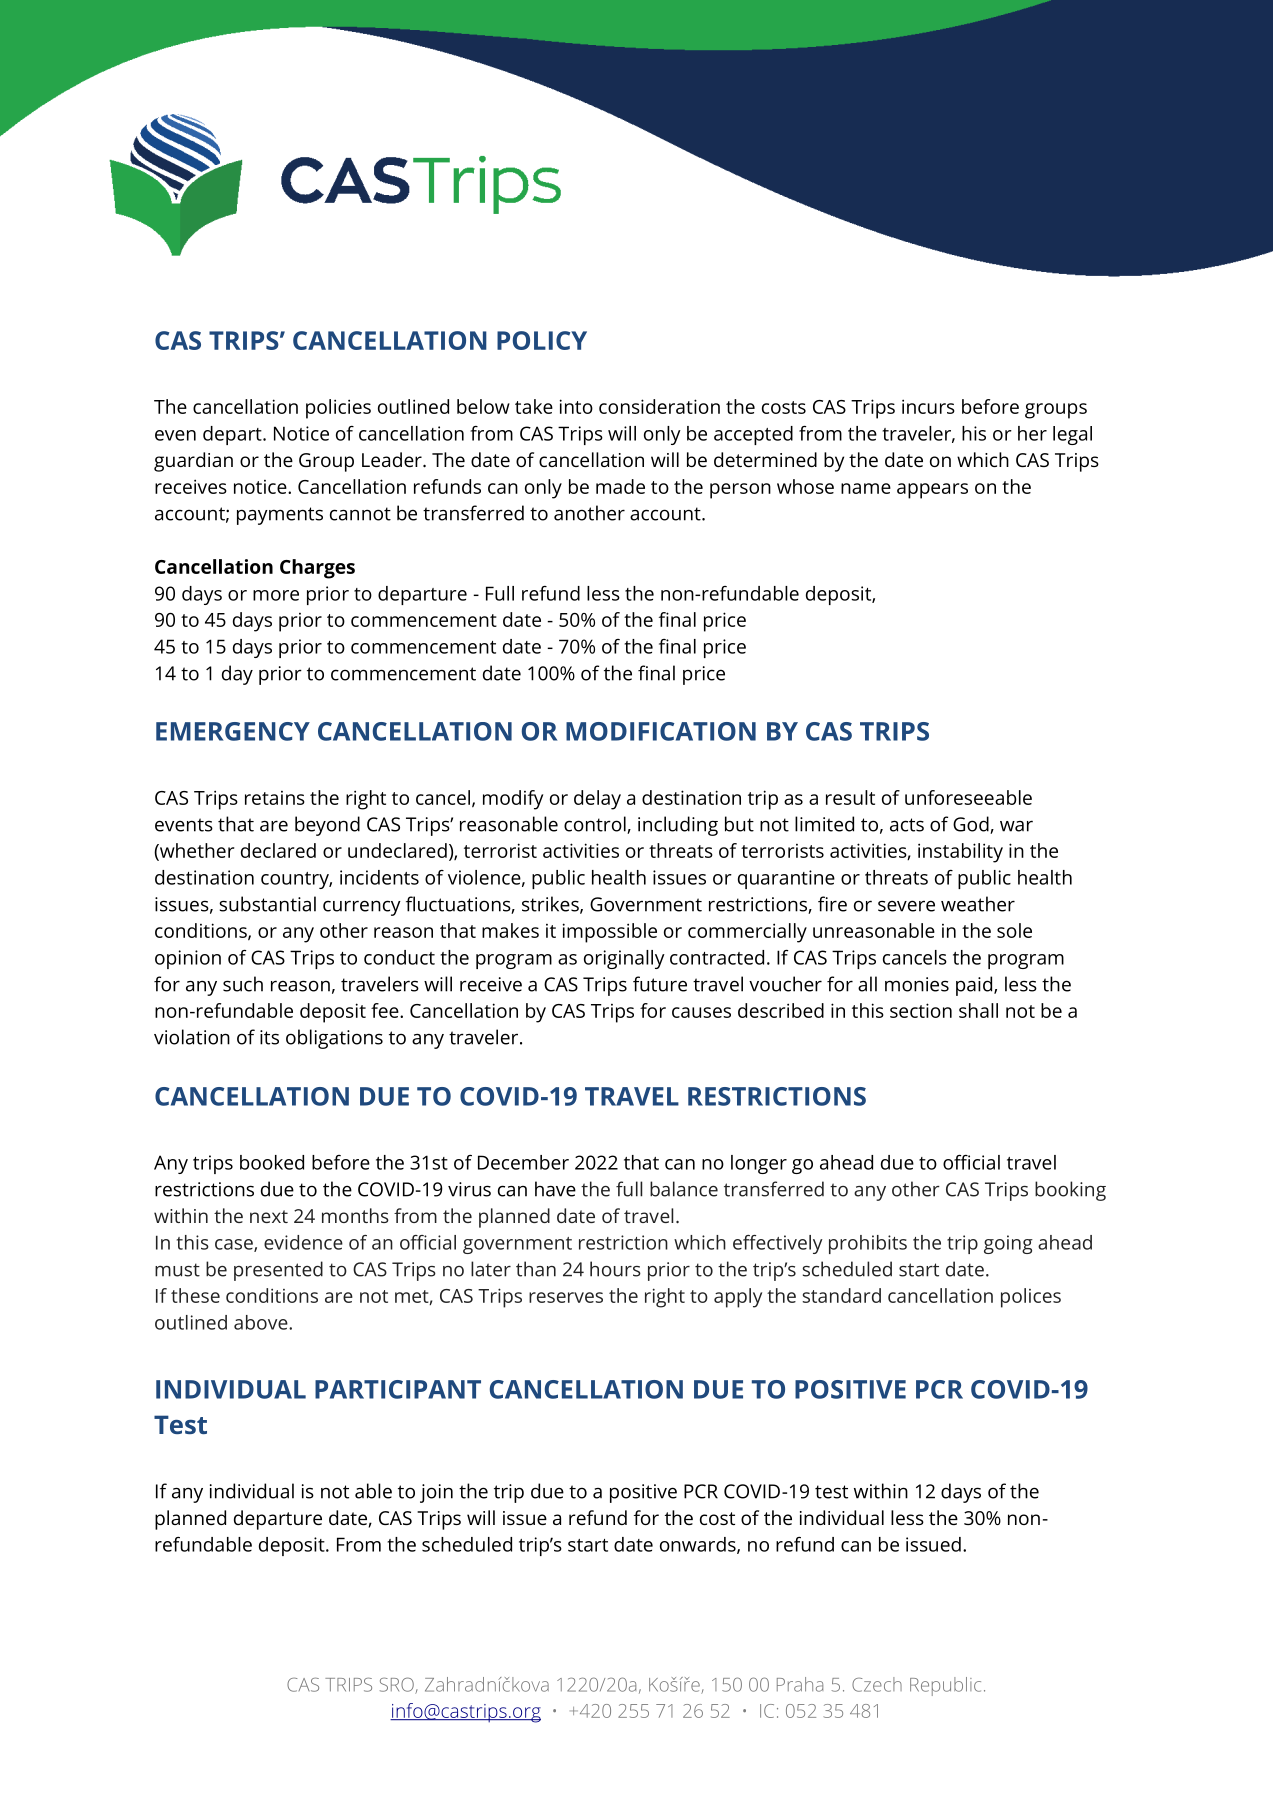 The width and height of the image is (1273, 1800). What do you see at coordinates (1070, 1191) in the image?
I see `booking` at bounding box center [1070, 1191].
